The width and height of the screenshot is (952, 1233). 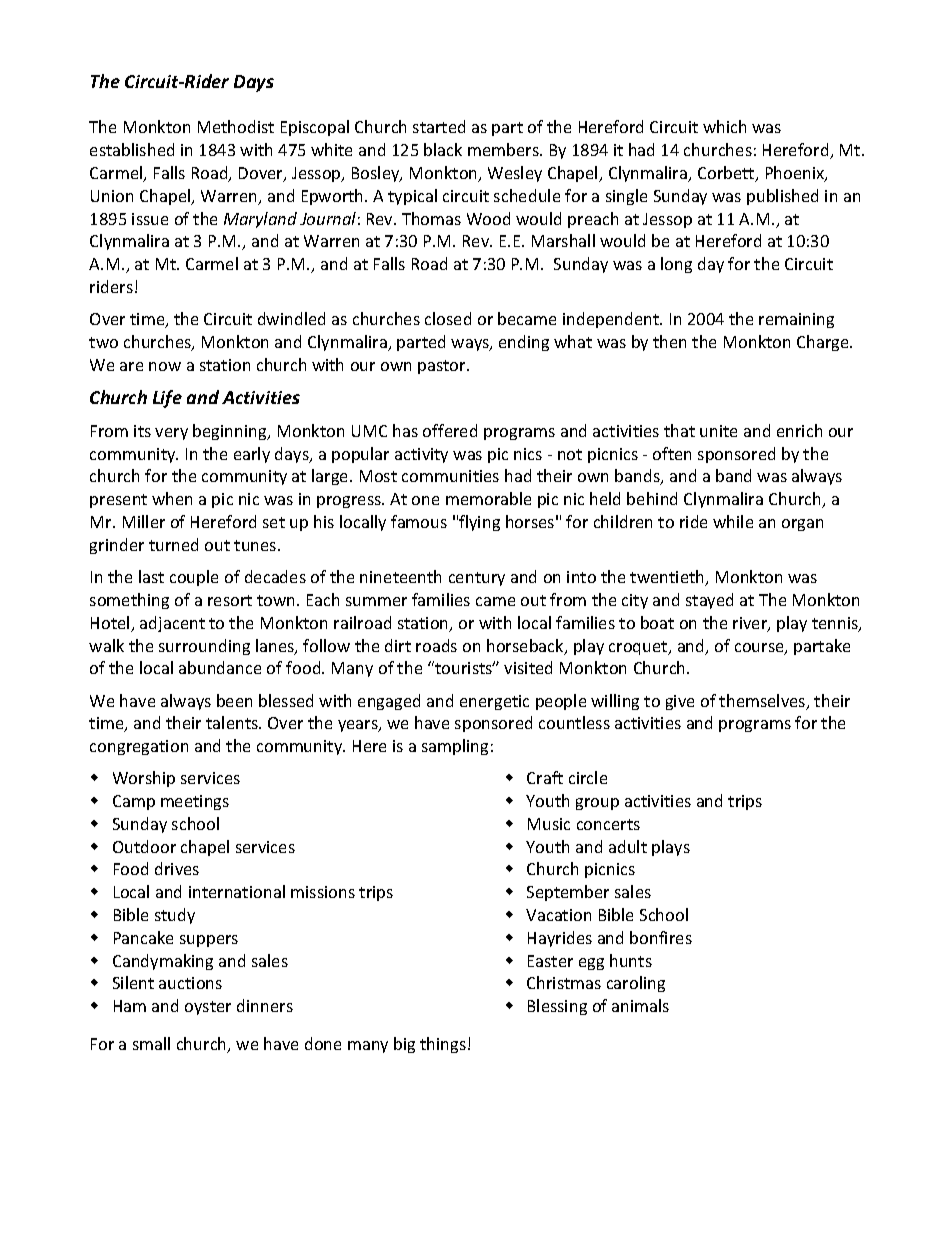 What do you see at coordinates (233, 722) in the screenshot?
I see `talents` at bounding box center [233, 722].
